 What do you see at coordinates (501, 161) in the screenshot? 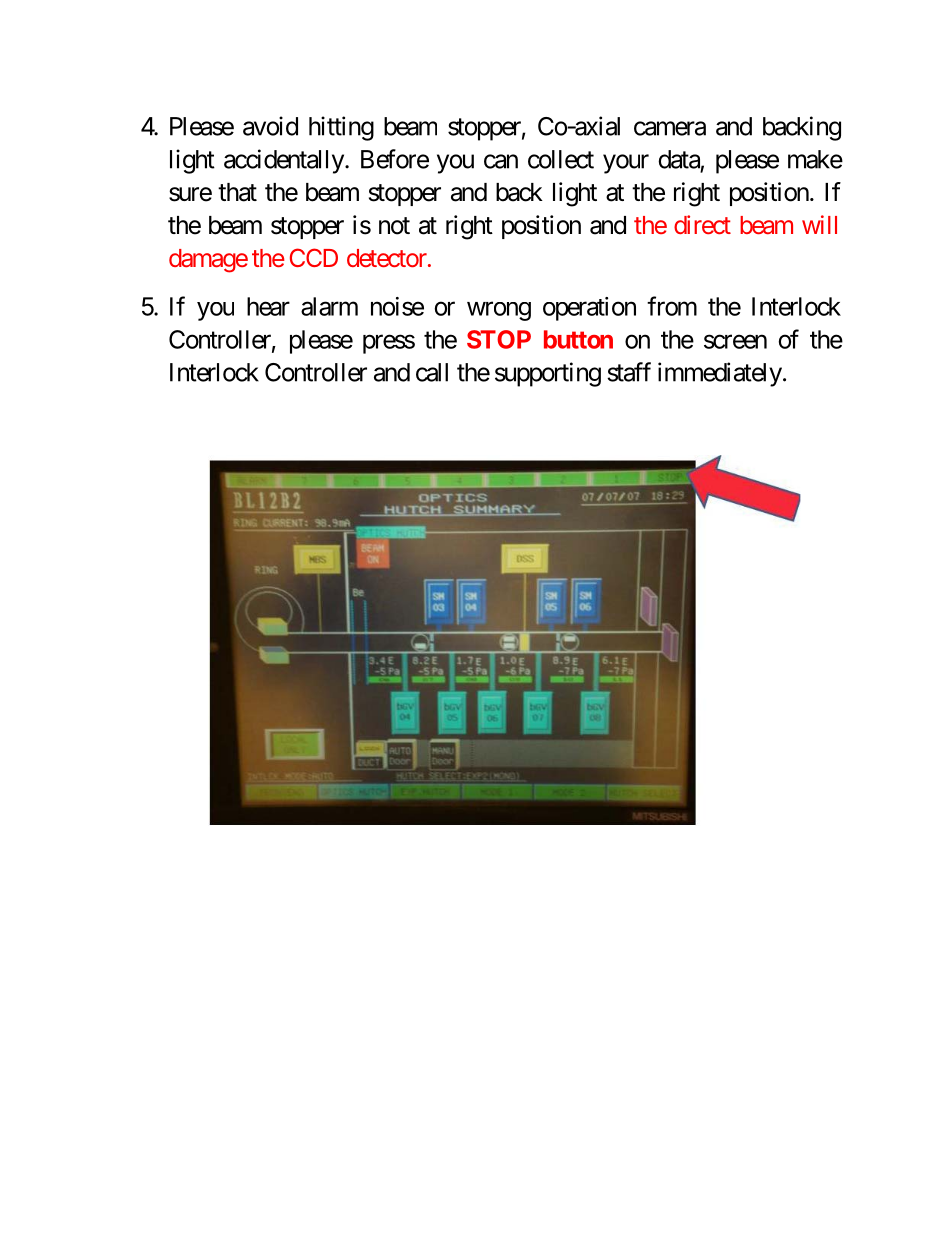
I see `can` at bounding box center [501, 161].
